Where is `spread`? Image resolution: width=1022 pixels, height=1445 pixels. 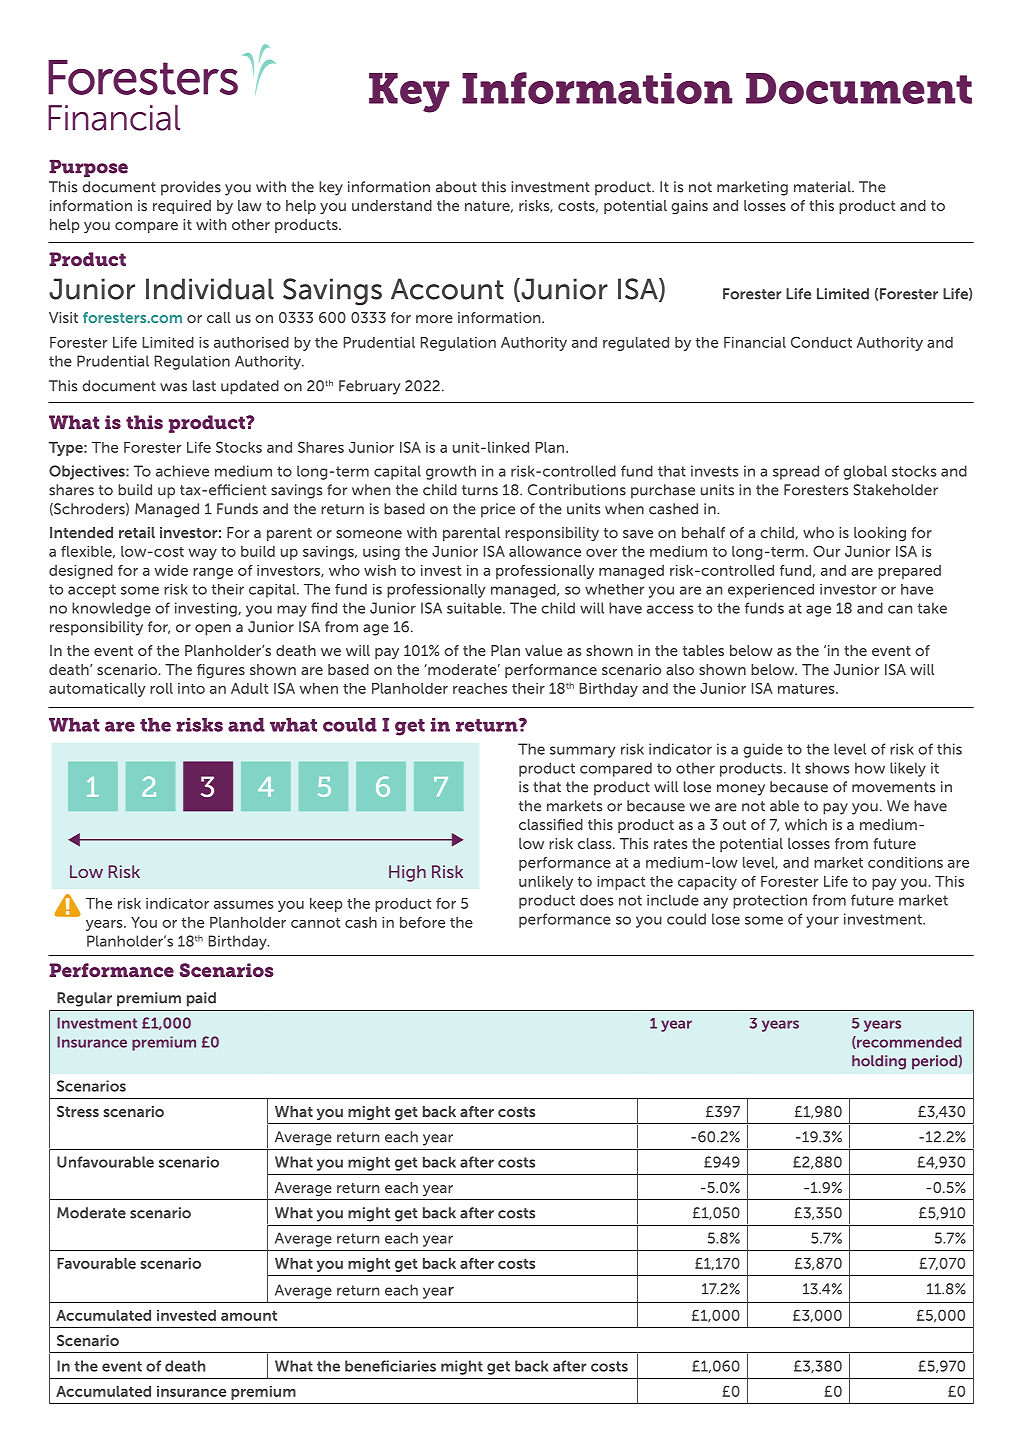
spread is located at coordinates (796, 472).
